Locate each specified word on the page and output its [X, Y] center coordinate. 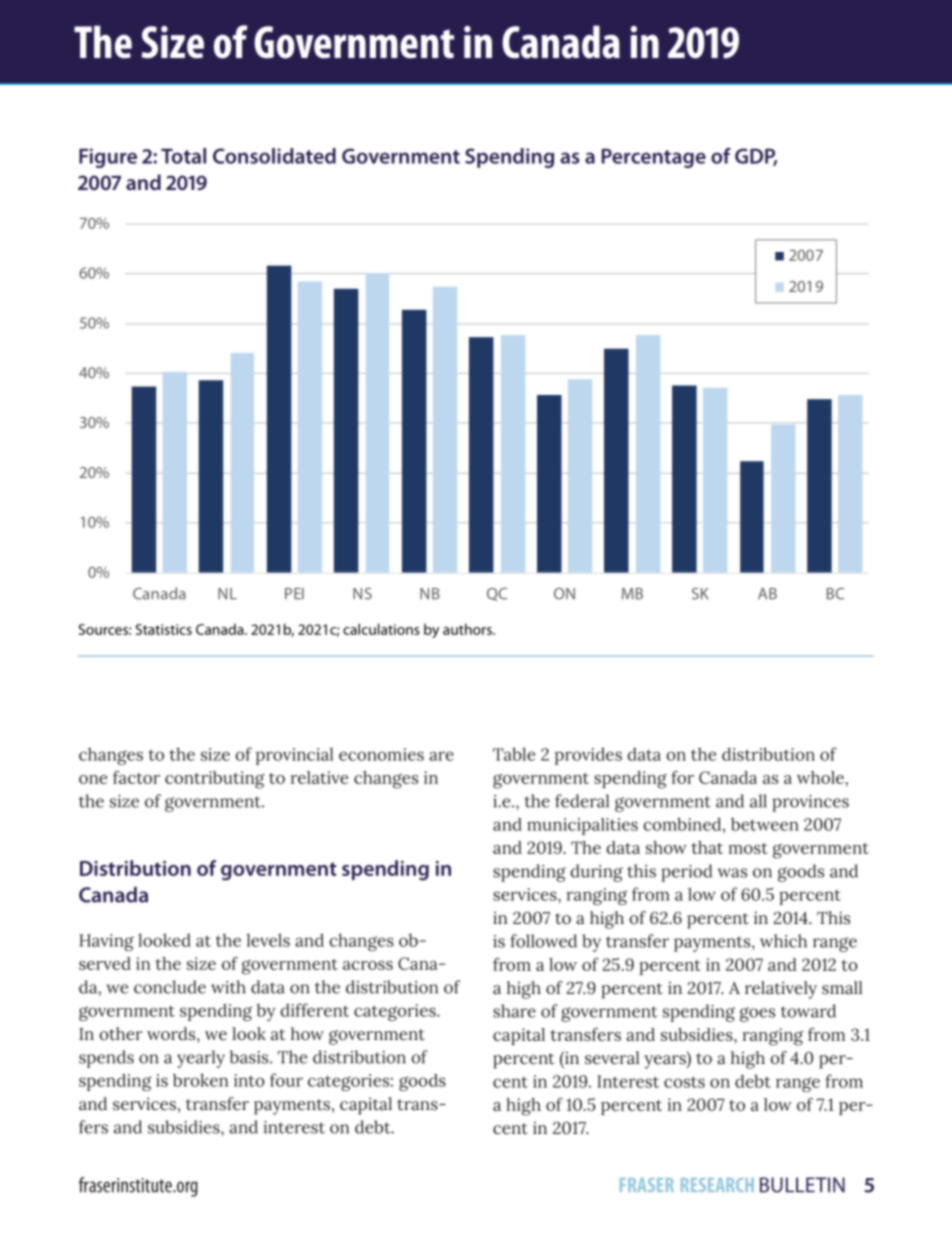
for [682, 777]
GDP [756, 157]
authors [468, 629]
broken [200, 1080]
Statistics [164, 629]
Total [183, 156]
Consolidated [274, 156]
